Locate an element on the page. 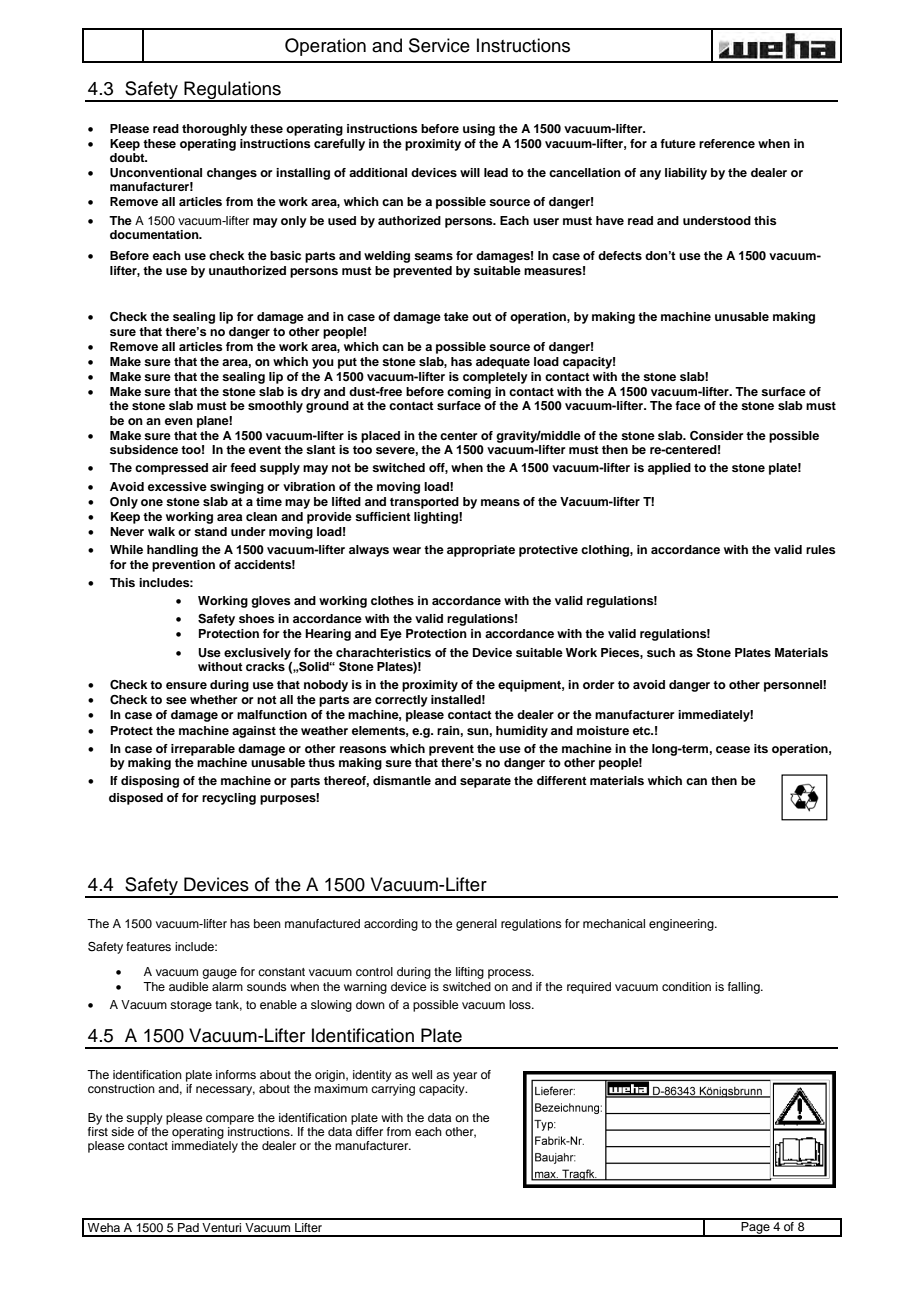 The width and height of the document is (924, 1308). year is located at coordinates (465, 1077).
